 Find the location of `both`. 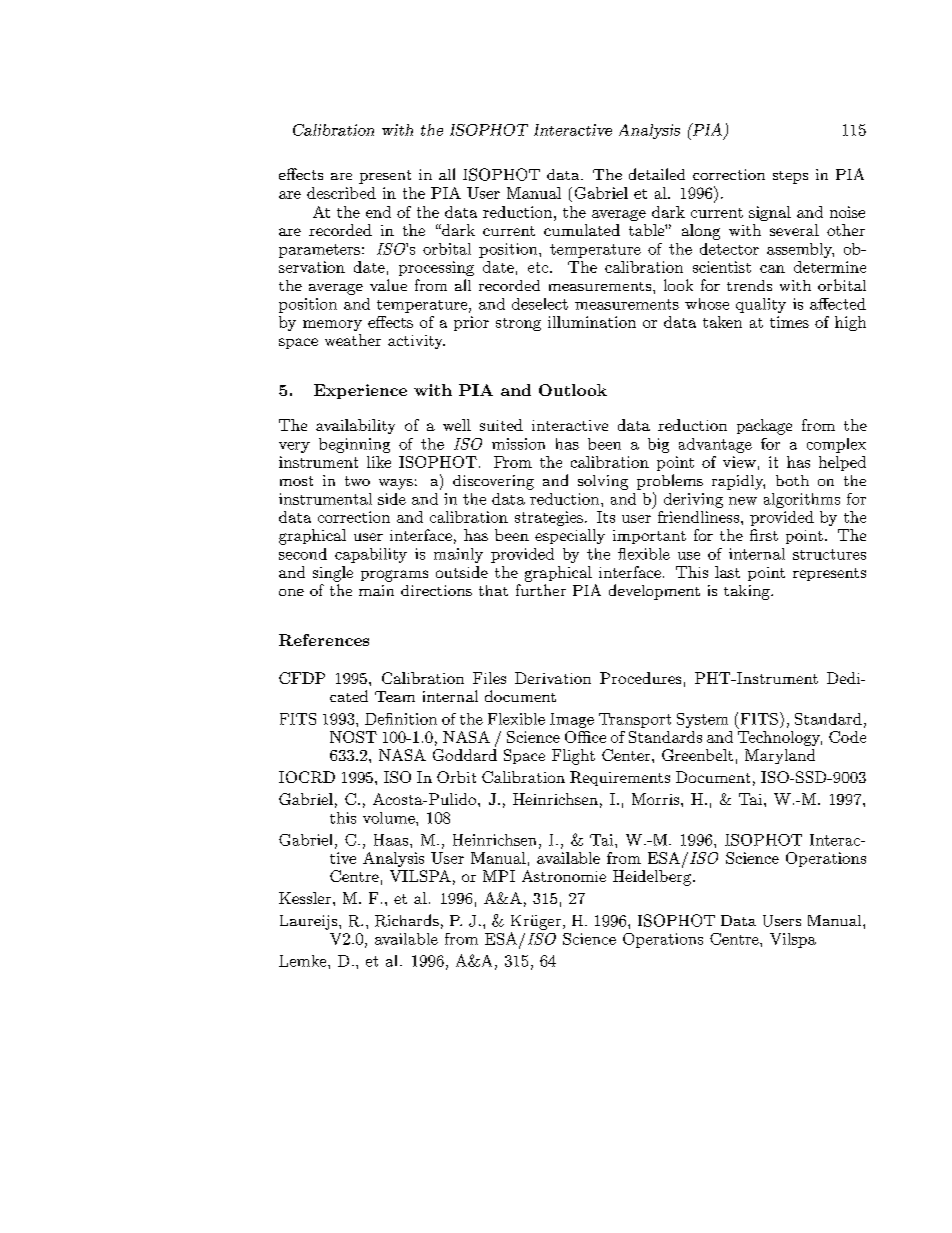

both is located at coordinates (792, 480).
